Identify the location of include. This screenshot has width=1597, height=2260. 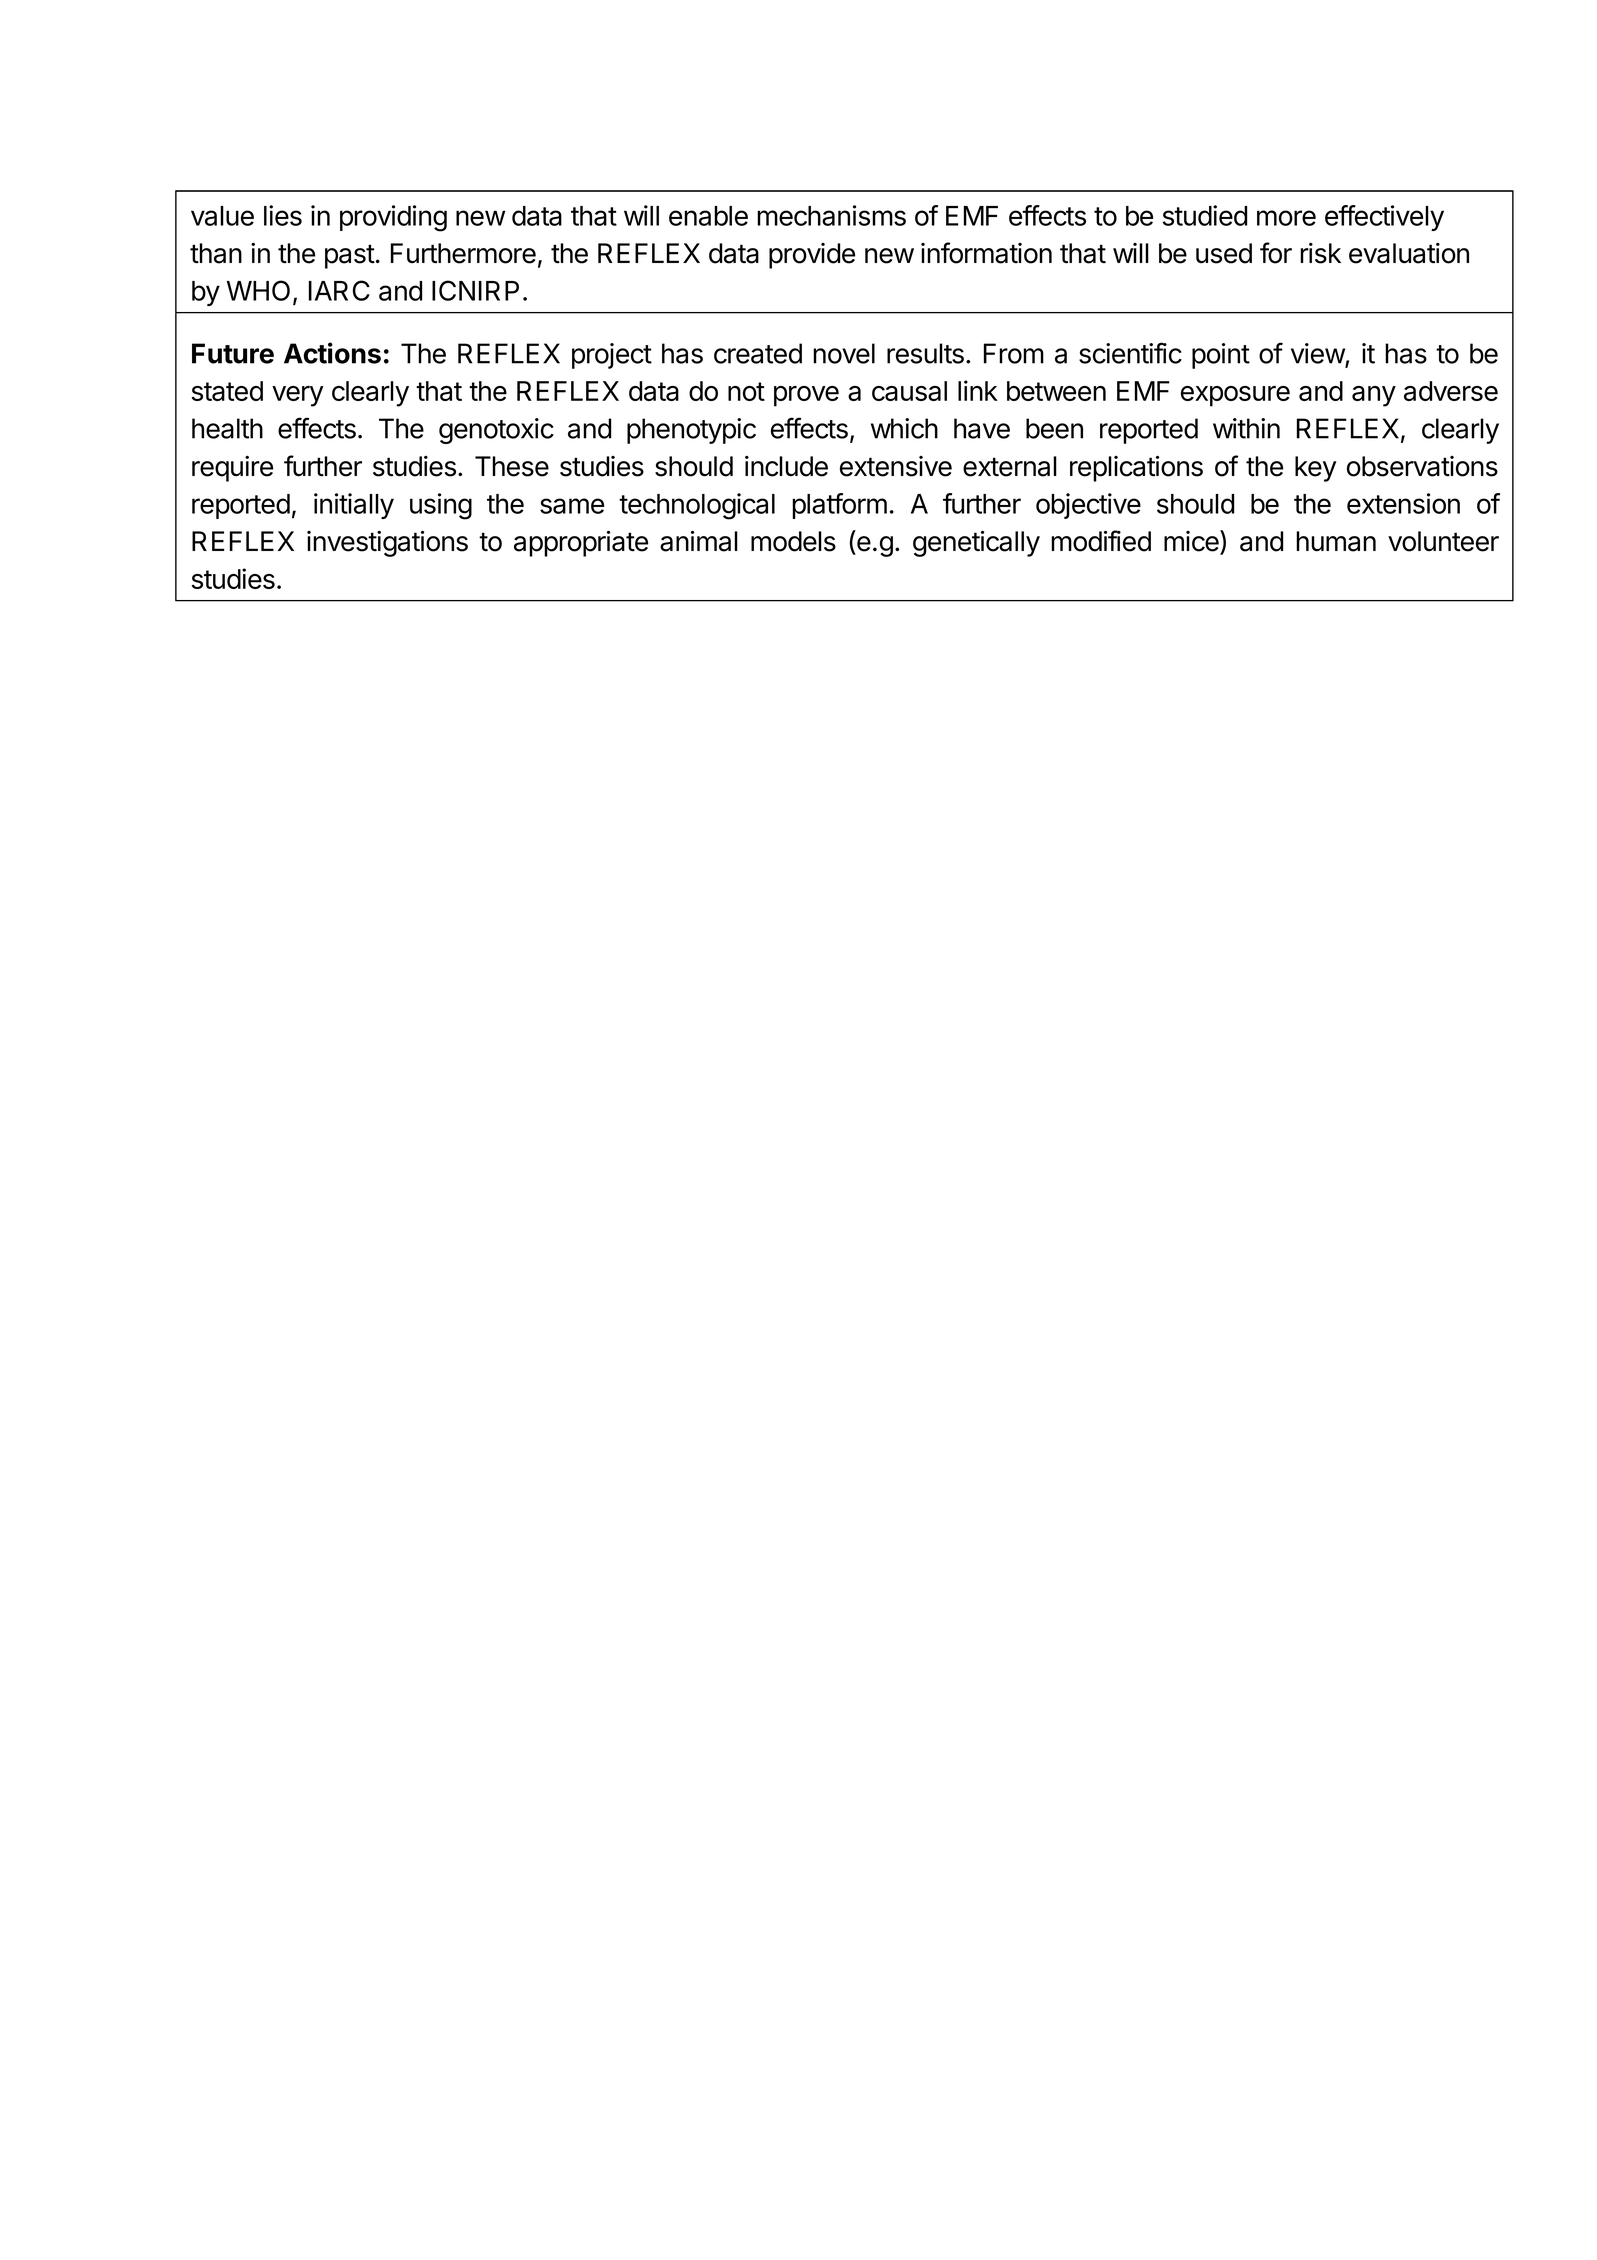
(786, 466).
